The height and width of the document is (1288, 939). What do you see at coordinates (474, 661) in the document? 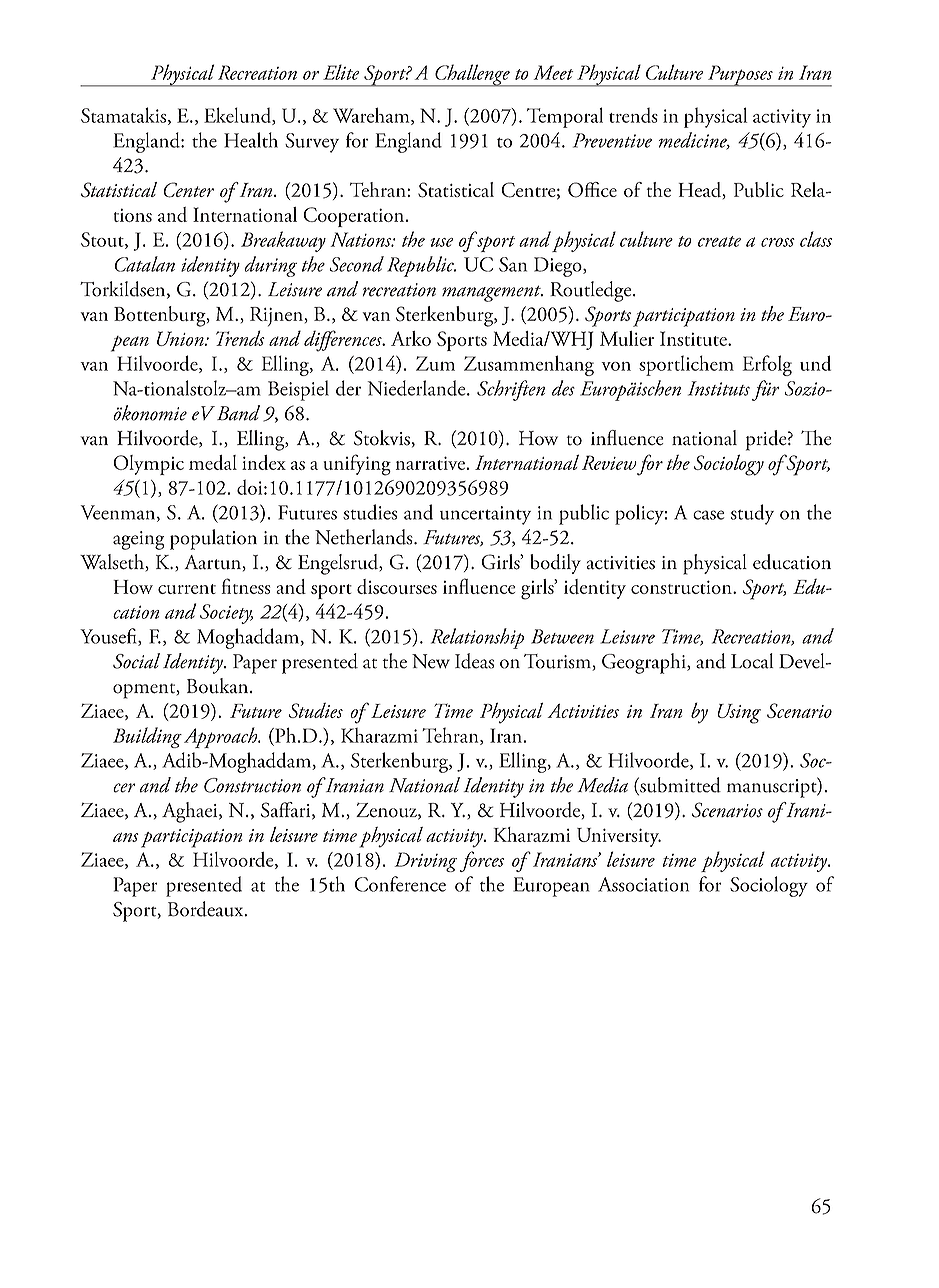
I see `Ideas` at bounding box center [474, 661].
